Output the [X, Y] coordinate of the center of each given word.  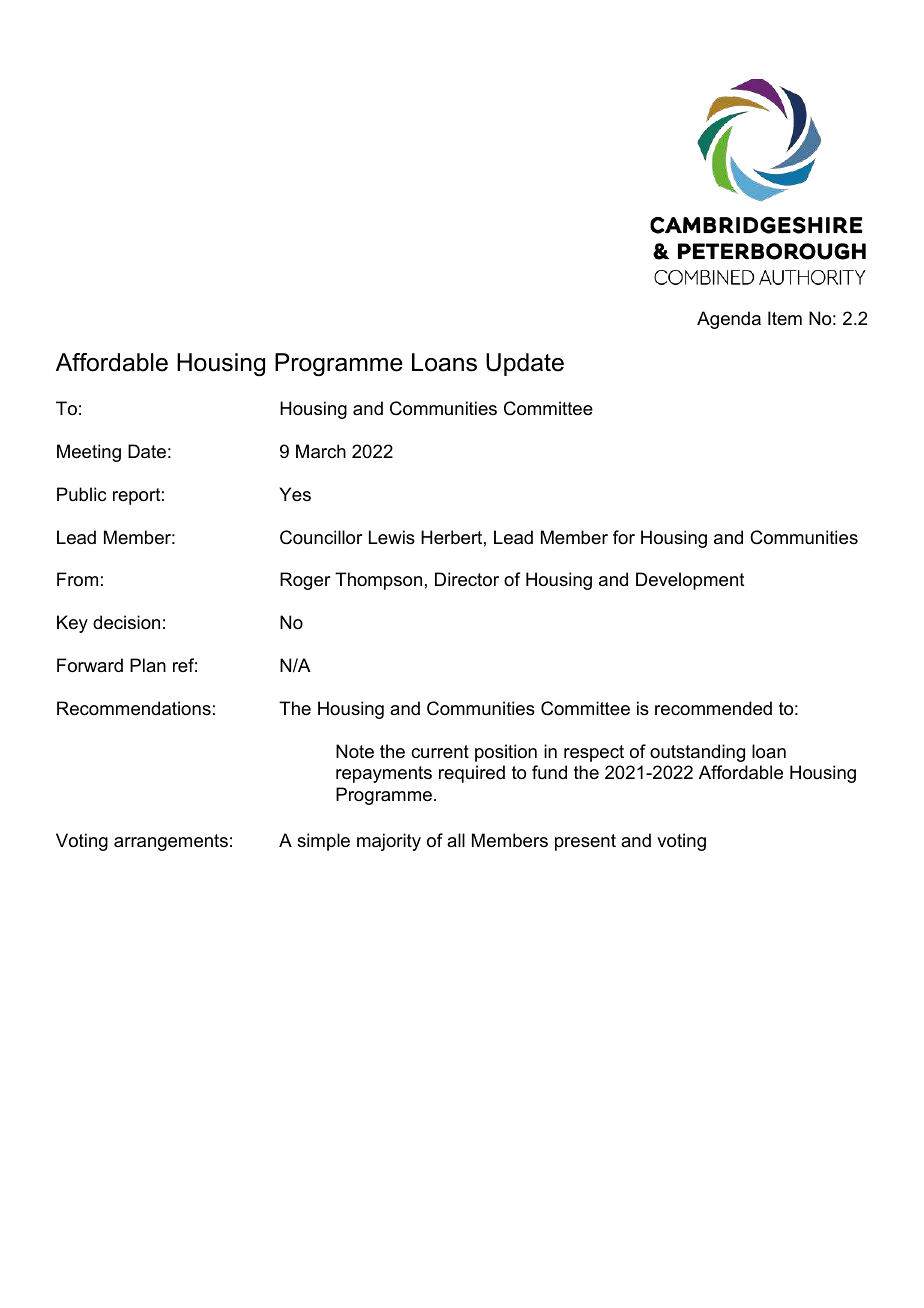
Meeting [89, 453]
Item [785, 318]
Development [690, 581]
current [440, 752]
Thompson [378, 581]
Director [467, 579]
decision [126, 622]
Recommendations [134, 708]
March [321, 451]
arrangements [171, 842]
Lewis [392, 537]
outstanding [697, 753]
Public [81, 494]
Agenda [729, 320]
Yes [295, 494]
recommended [713, 708]
